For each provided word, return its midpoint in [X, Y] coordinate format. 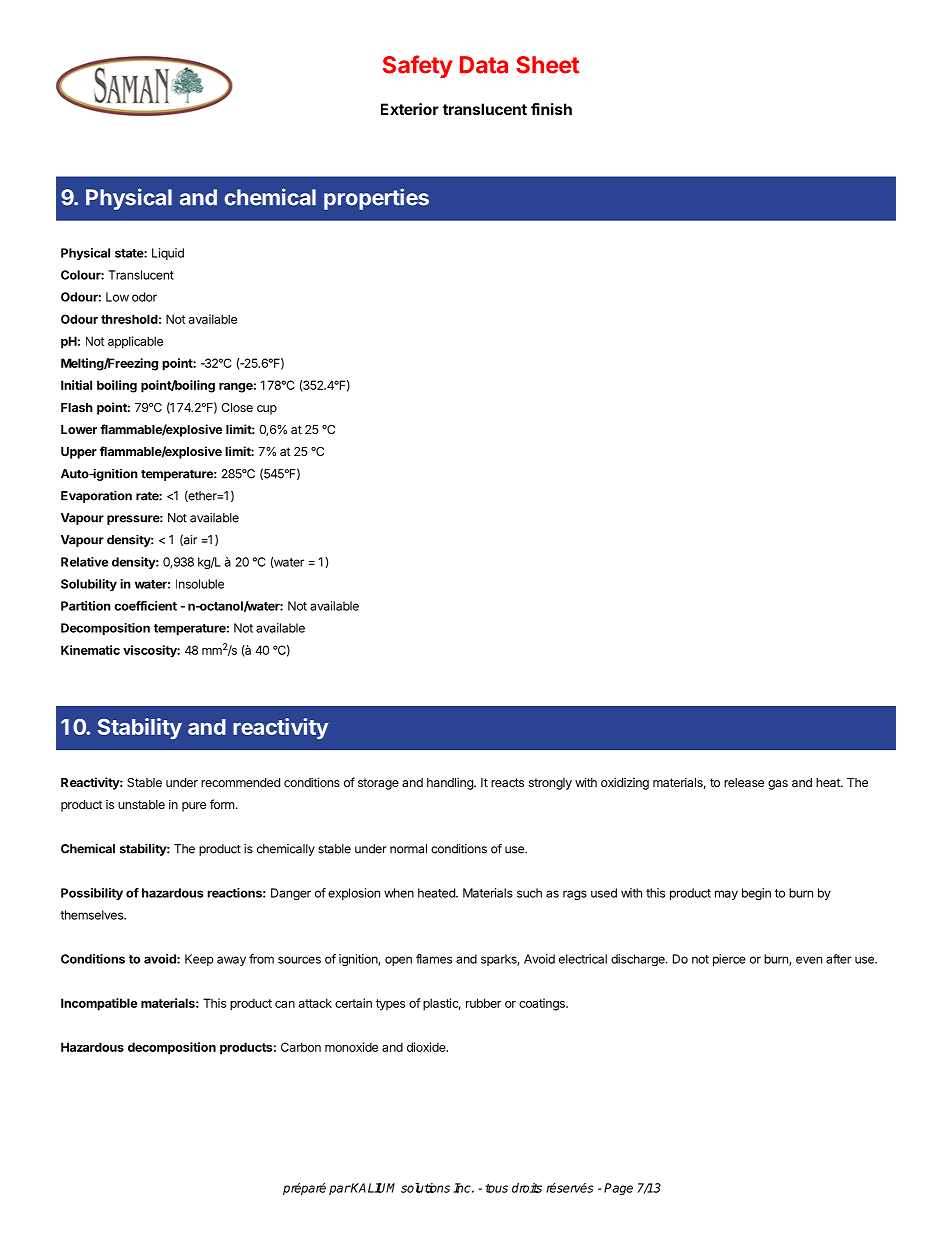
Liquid [168, 254]
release [744, 782]
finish [551, 109]
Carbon [301, 1047]
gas [778, 785]
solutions [425, 1188]
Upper [79, 453]
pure [194, 807]
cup [267, 410]
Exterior [410, 109]
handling [451, 783]
